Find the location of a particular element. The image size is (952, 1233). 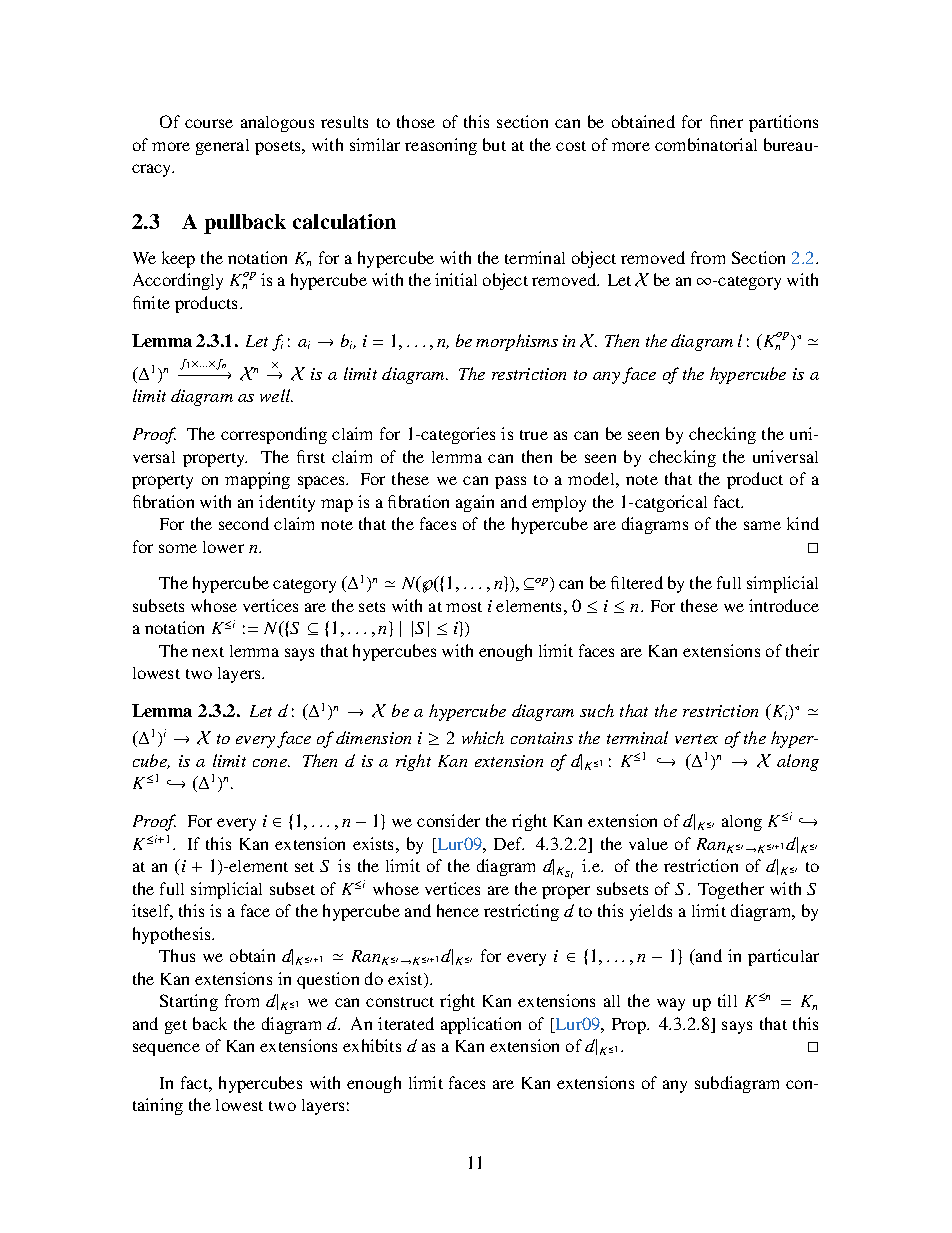

Def is located at coordinates (509, 843).
